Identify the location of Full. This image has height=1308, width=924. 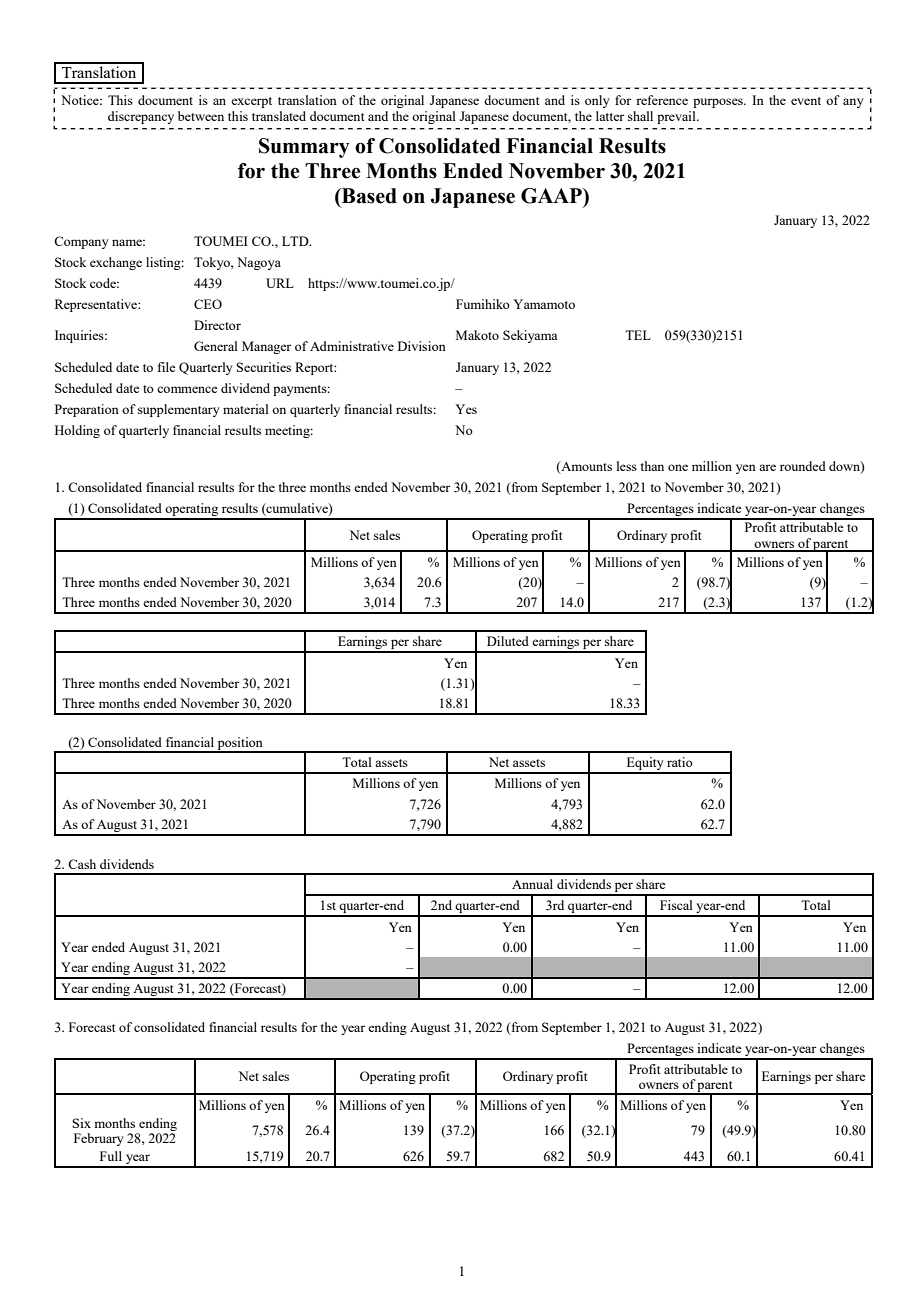
(111, 1156).
